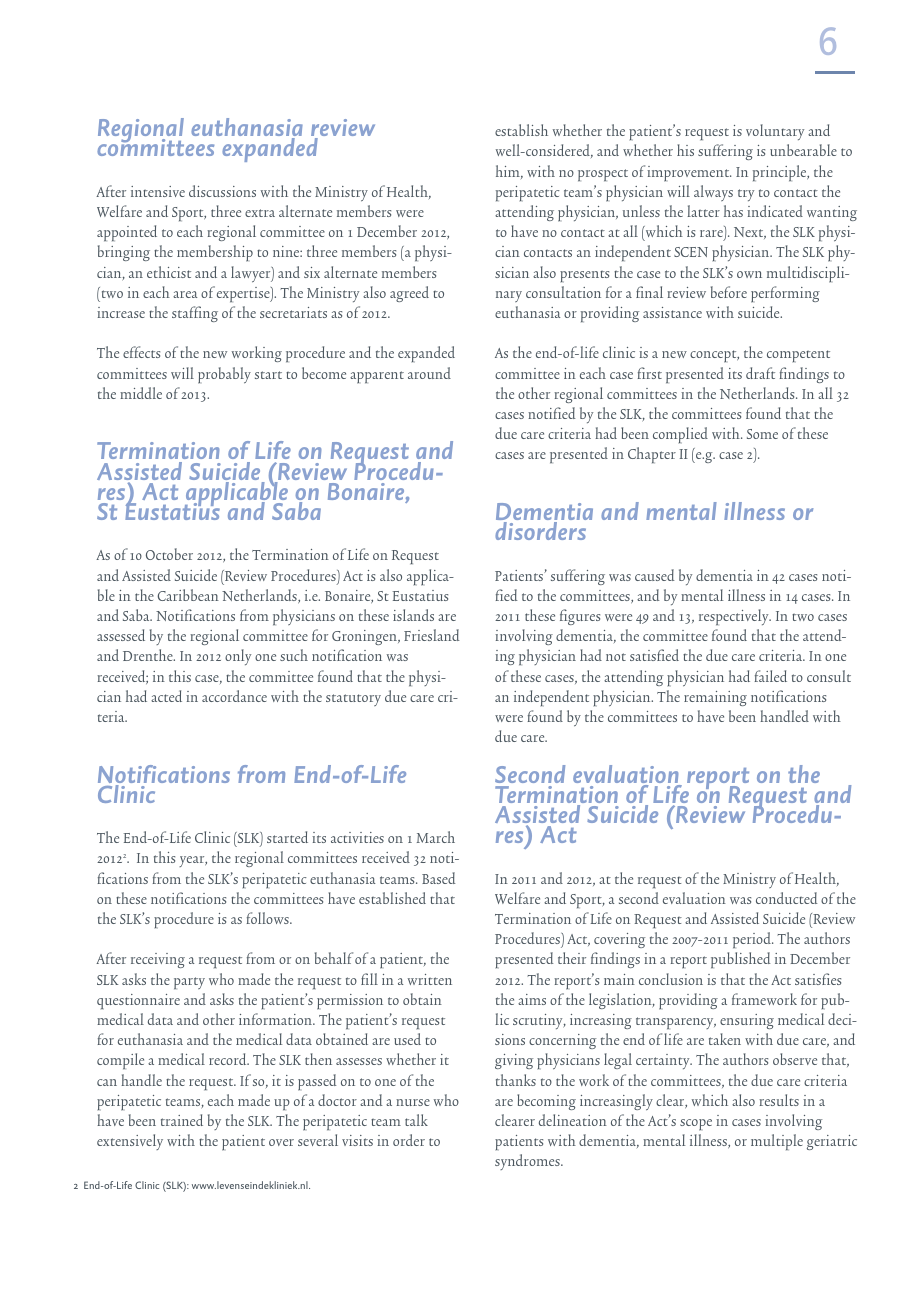 This image has width=924, height=1308. Describe the element at coordinates (224, 375) in the image. I see `probably` at that location.
